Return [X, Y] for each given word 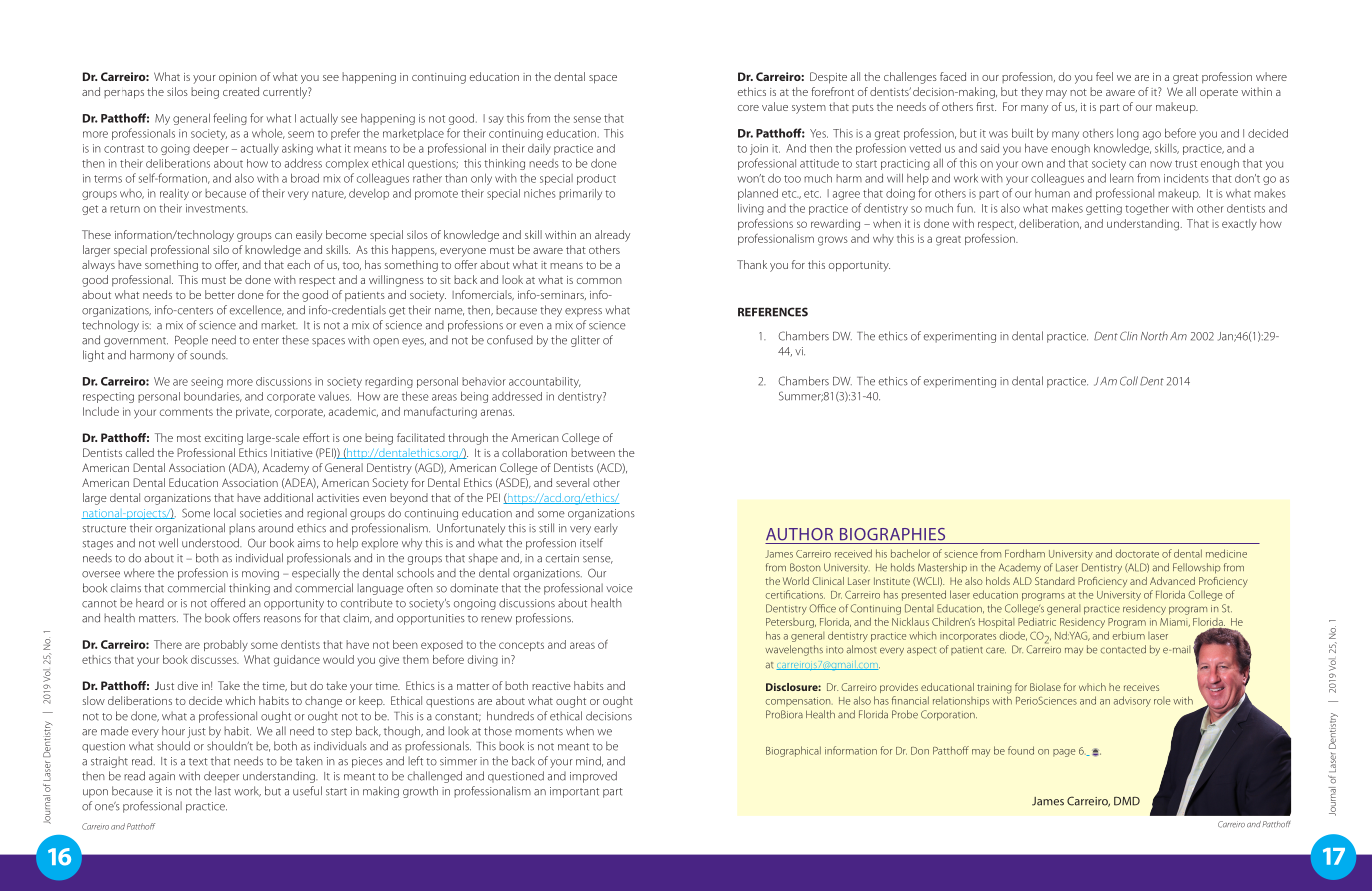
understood [211, 543]
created [241, 91]
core [748, 108]
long [1128, 134]
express [583, 312]
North [1154, 336]
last [223, 791]
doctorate [1137, 553]
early [606, 529]
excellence [257, 310]
